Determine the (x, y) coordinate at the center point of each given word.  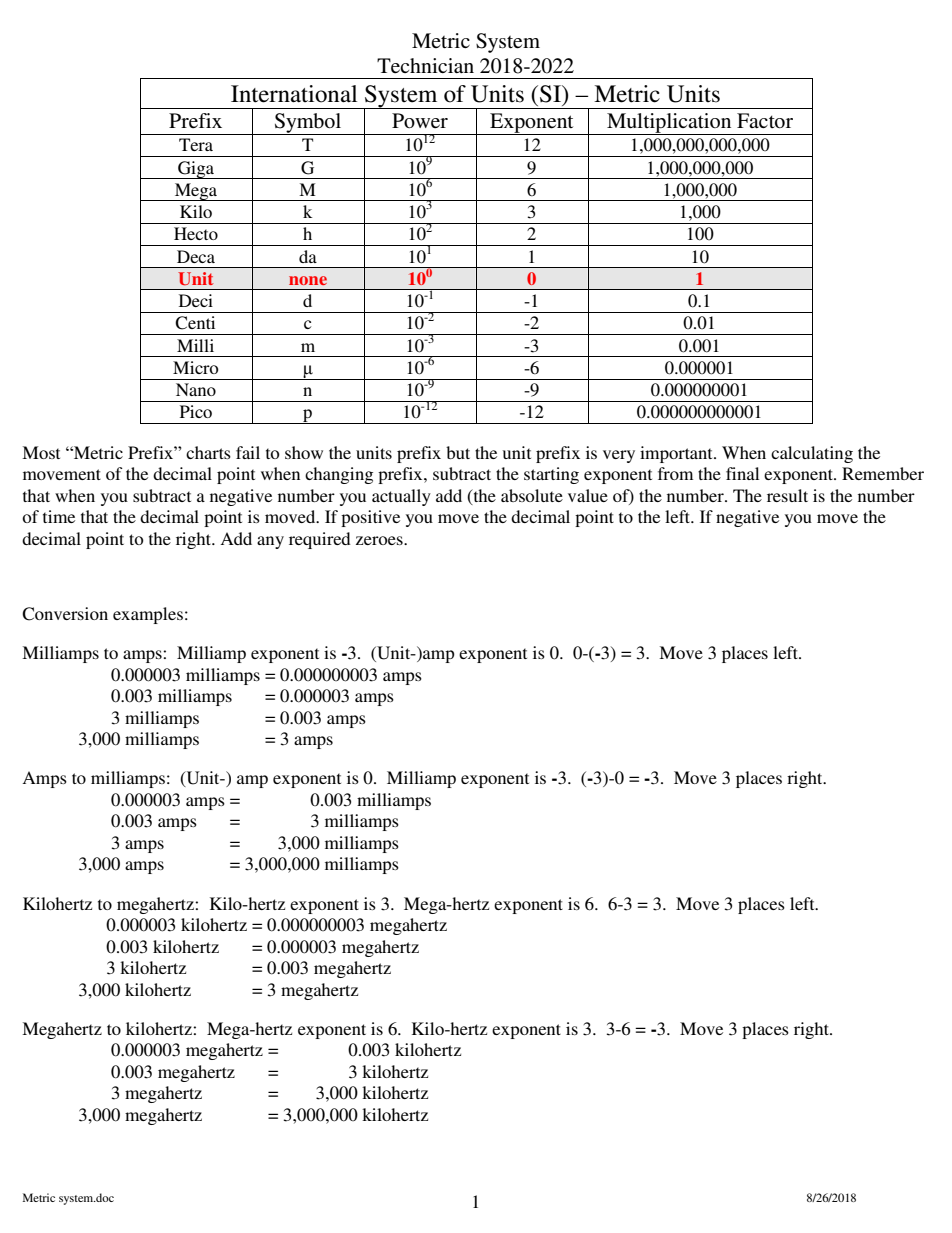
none (308, 280)
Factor (765, 121)
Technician (425, 65)
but (458, 452)
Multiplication (669, 124)
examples (148, 615)
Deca (196, 256)
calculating (812, 454)
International (294, 94)
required (320, 540)
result (787, 495)
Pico (196, 411)
